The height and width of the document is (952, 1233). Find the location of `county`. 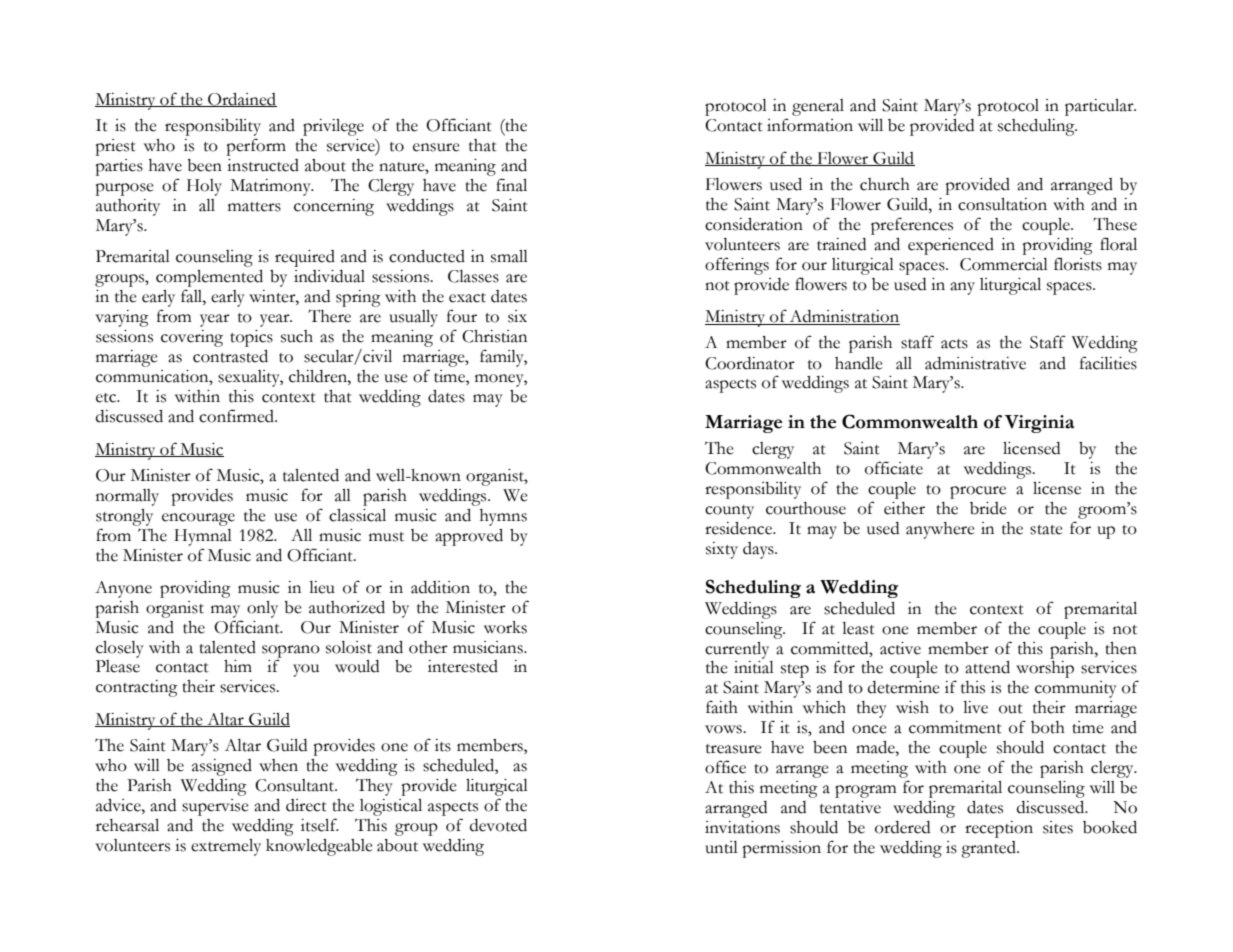

county is located at coordinates (729, 512).
